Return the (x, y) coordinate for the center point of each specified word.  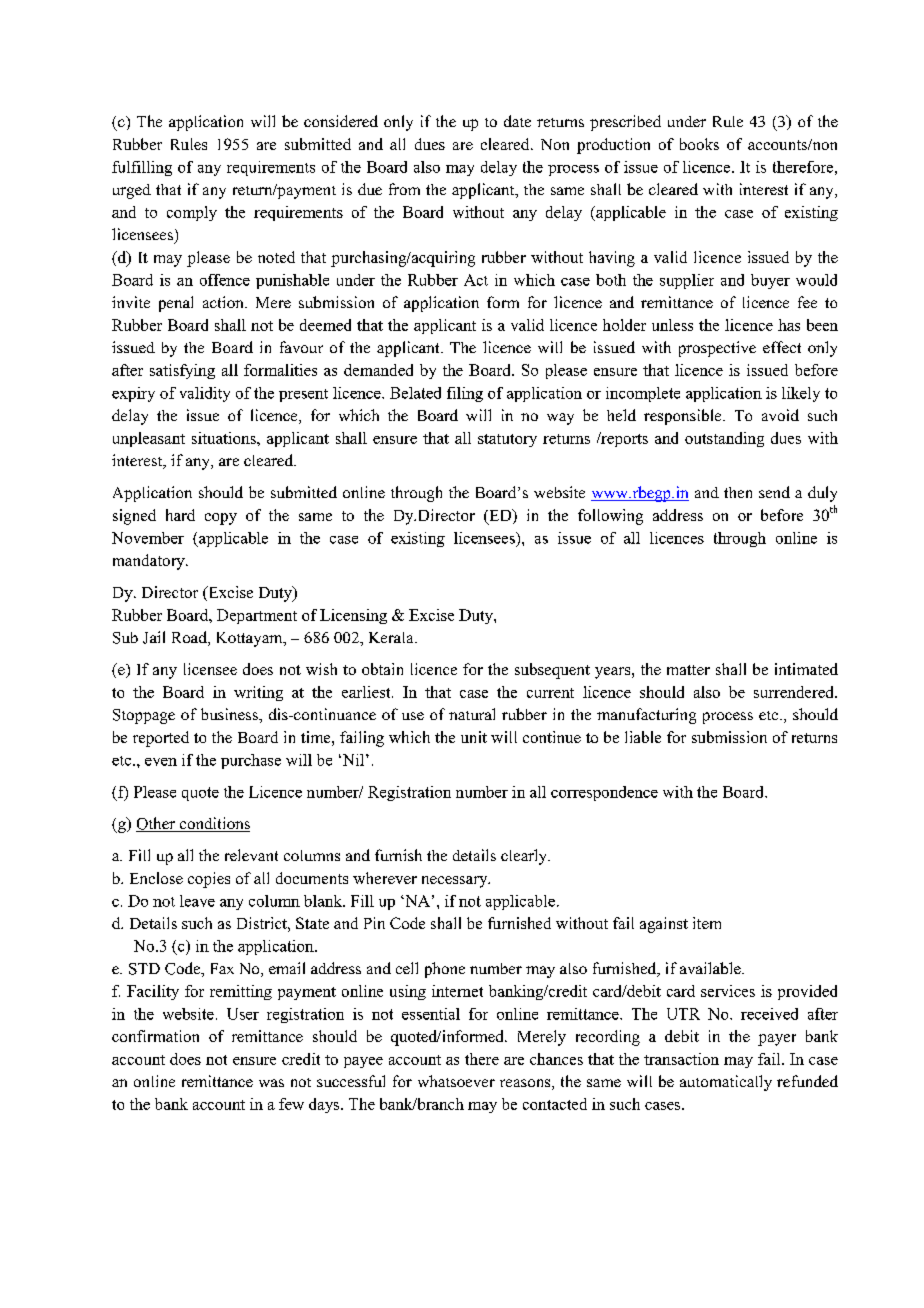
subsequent (552, 671)
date (517, 121)
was (271, 1083)
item (707, 923)
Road (190, 638)
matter (688, 670)
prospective (717, 349)
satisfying (182, 371)
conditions (213, 824)
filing (465, 394)
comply (192, 213)
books (699, 144)
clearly (525, 857)
